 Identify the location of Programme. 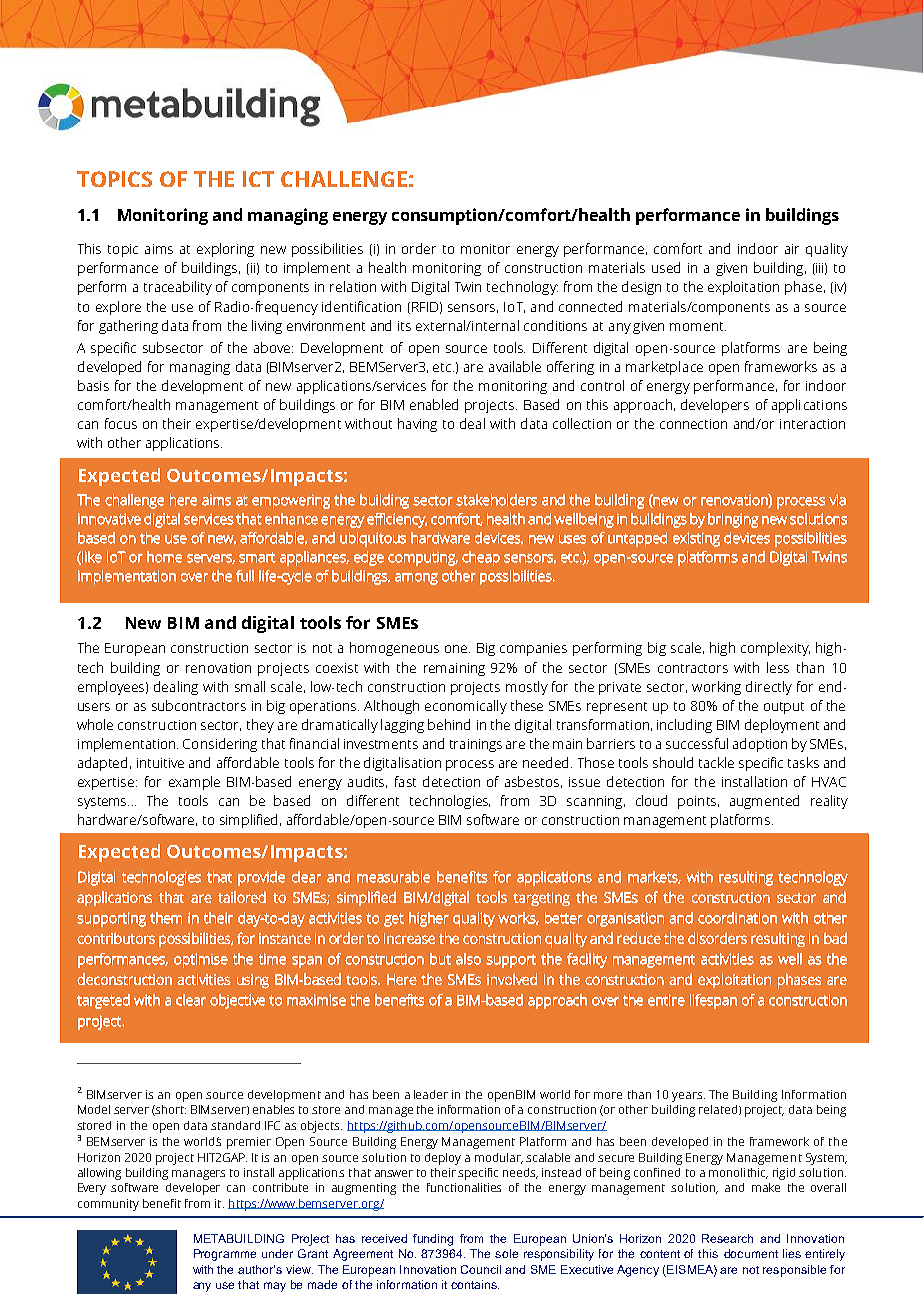
(225, 1255).
